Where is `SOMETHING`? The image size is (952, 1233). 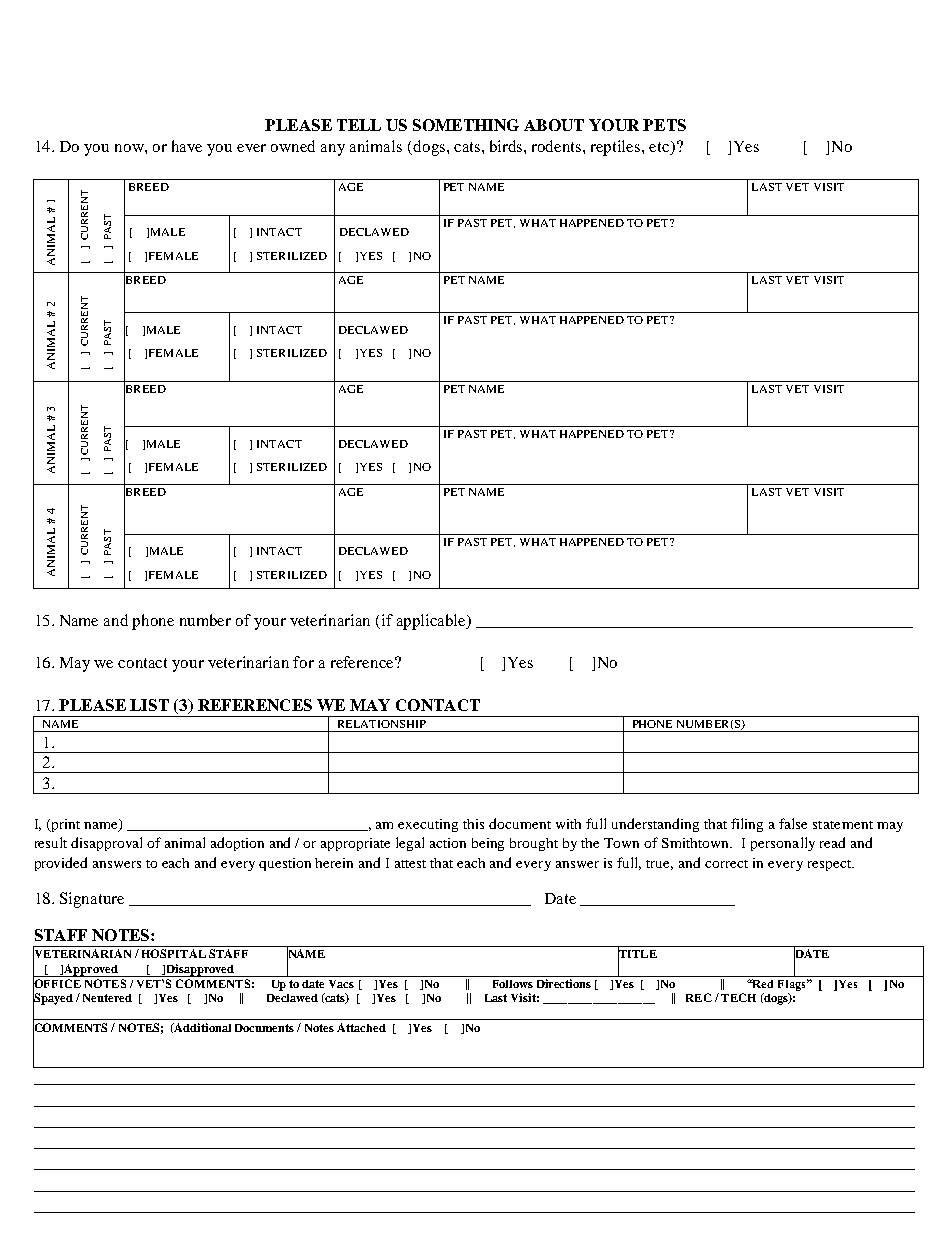 SOMETHING is located at coordinates (466, 125).
